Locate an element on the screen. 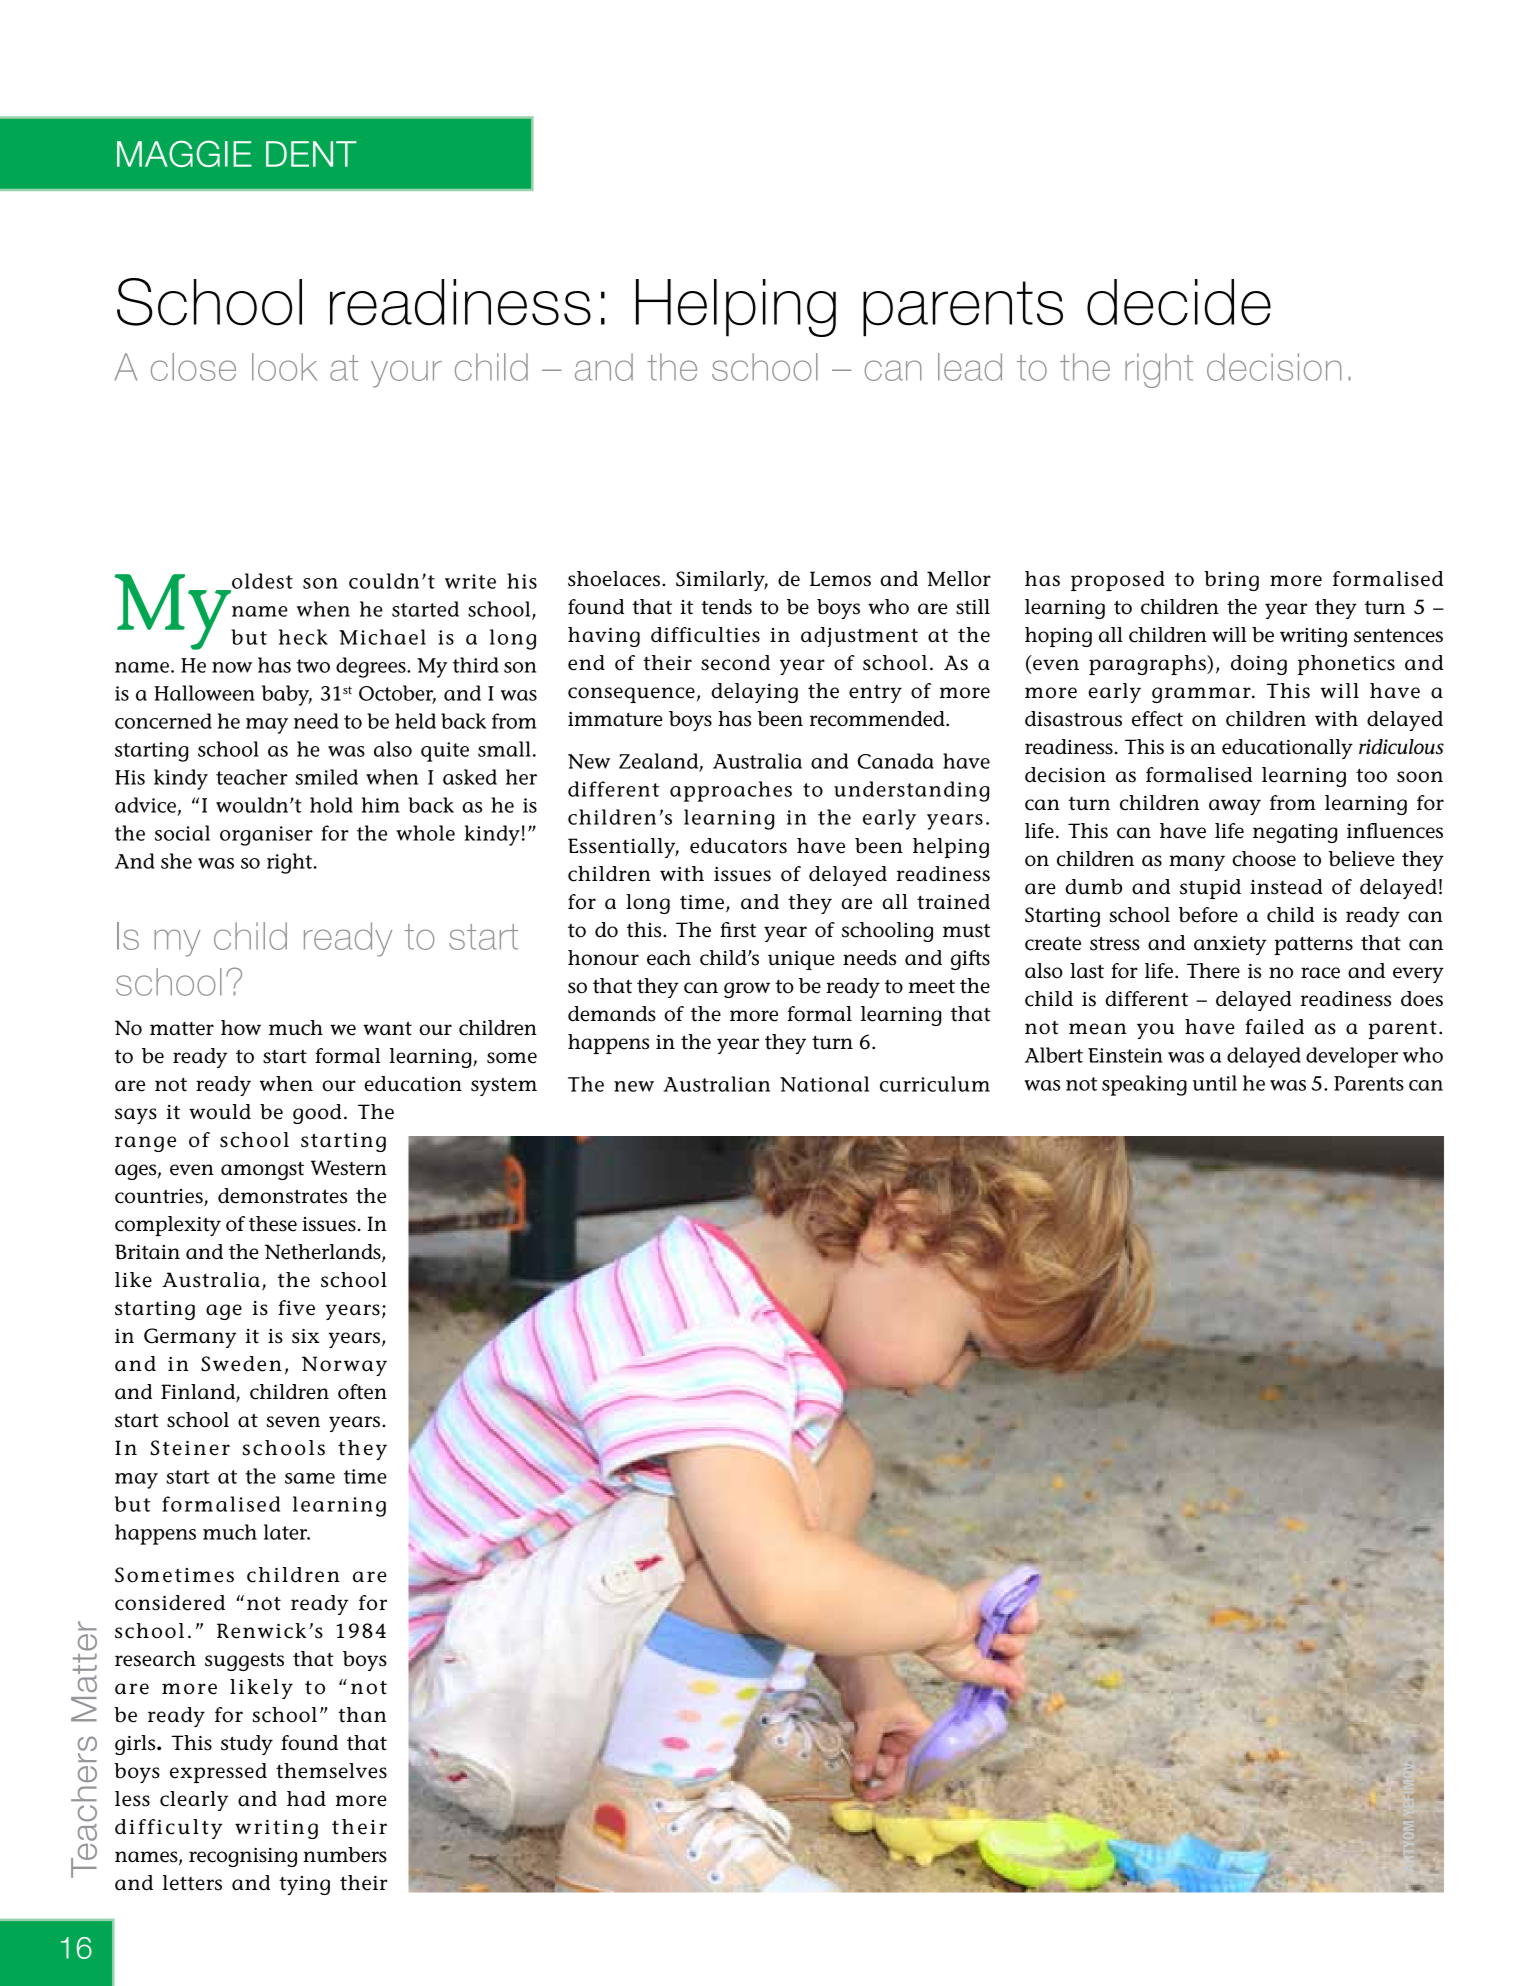 The height and width of the screenshot is (1986, 1516). heck is located at coordinates (303, 637).
